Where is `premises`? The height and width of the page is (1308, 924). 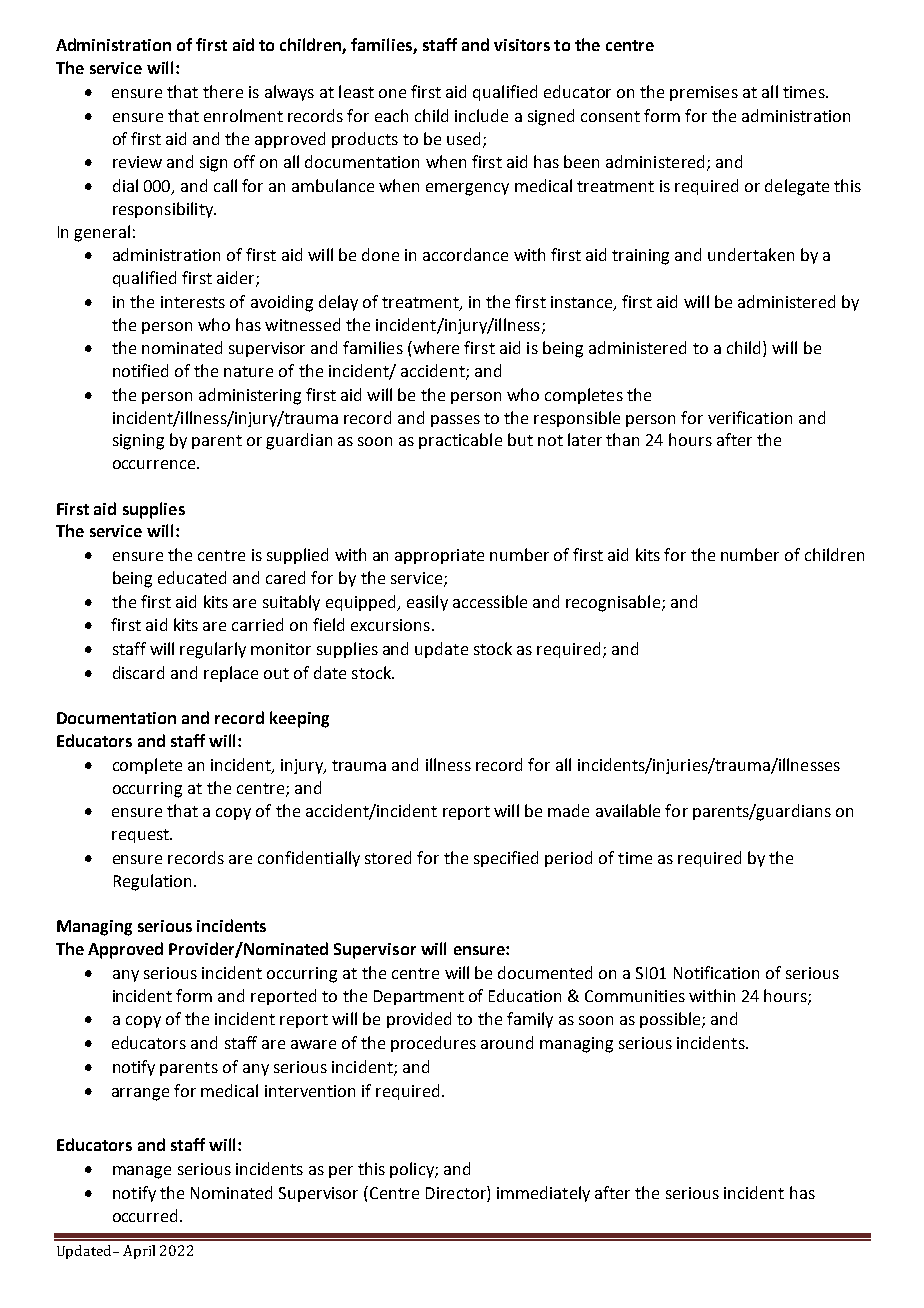
premises is located at coordinates (704, 93).
